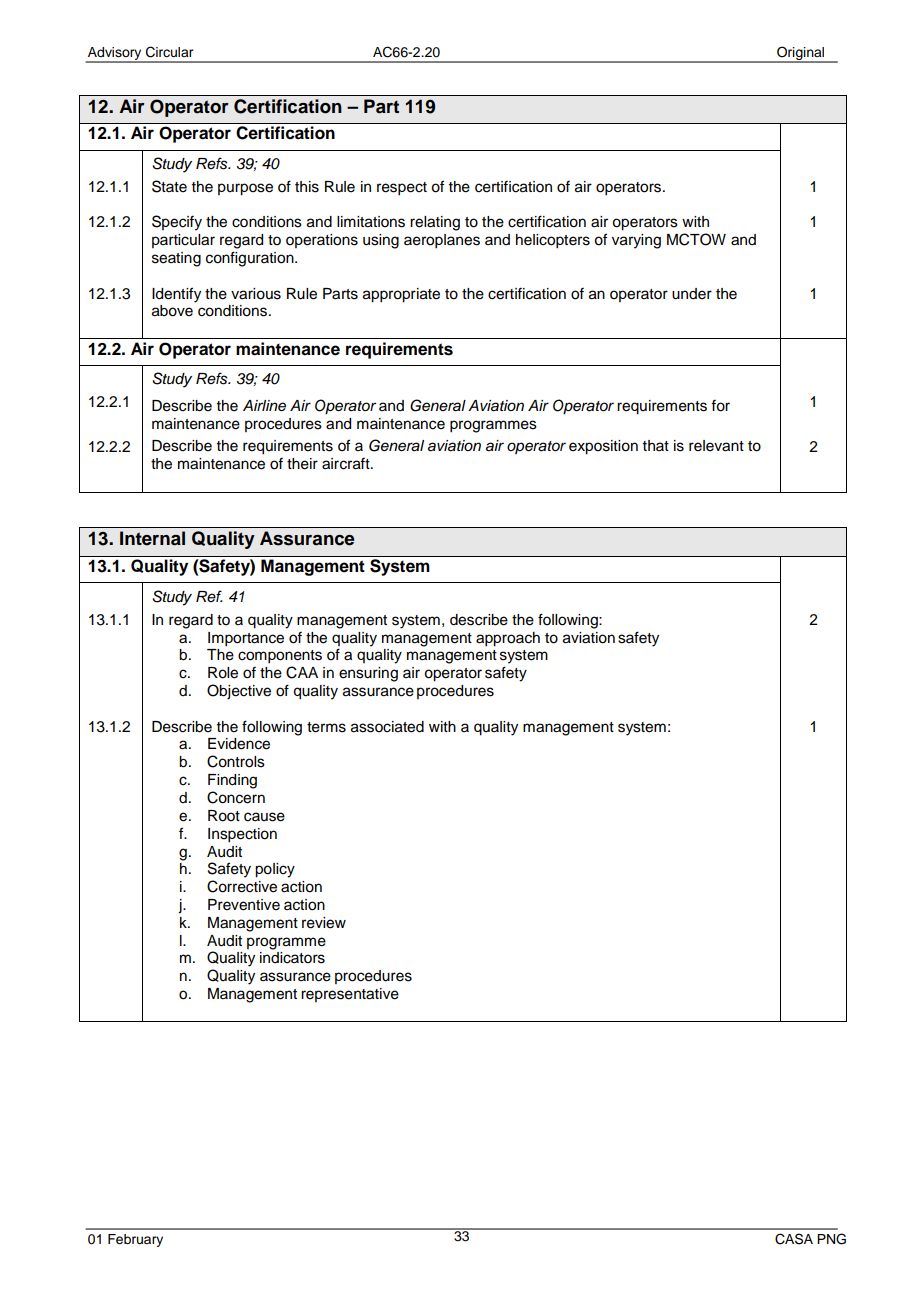  Describe the element at coordinates (800, 54) in the screenshot. I see `Original` at that location.
